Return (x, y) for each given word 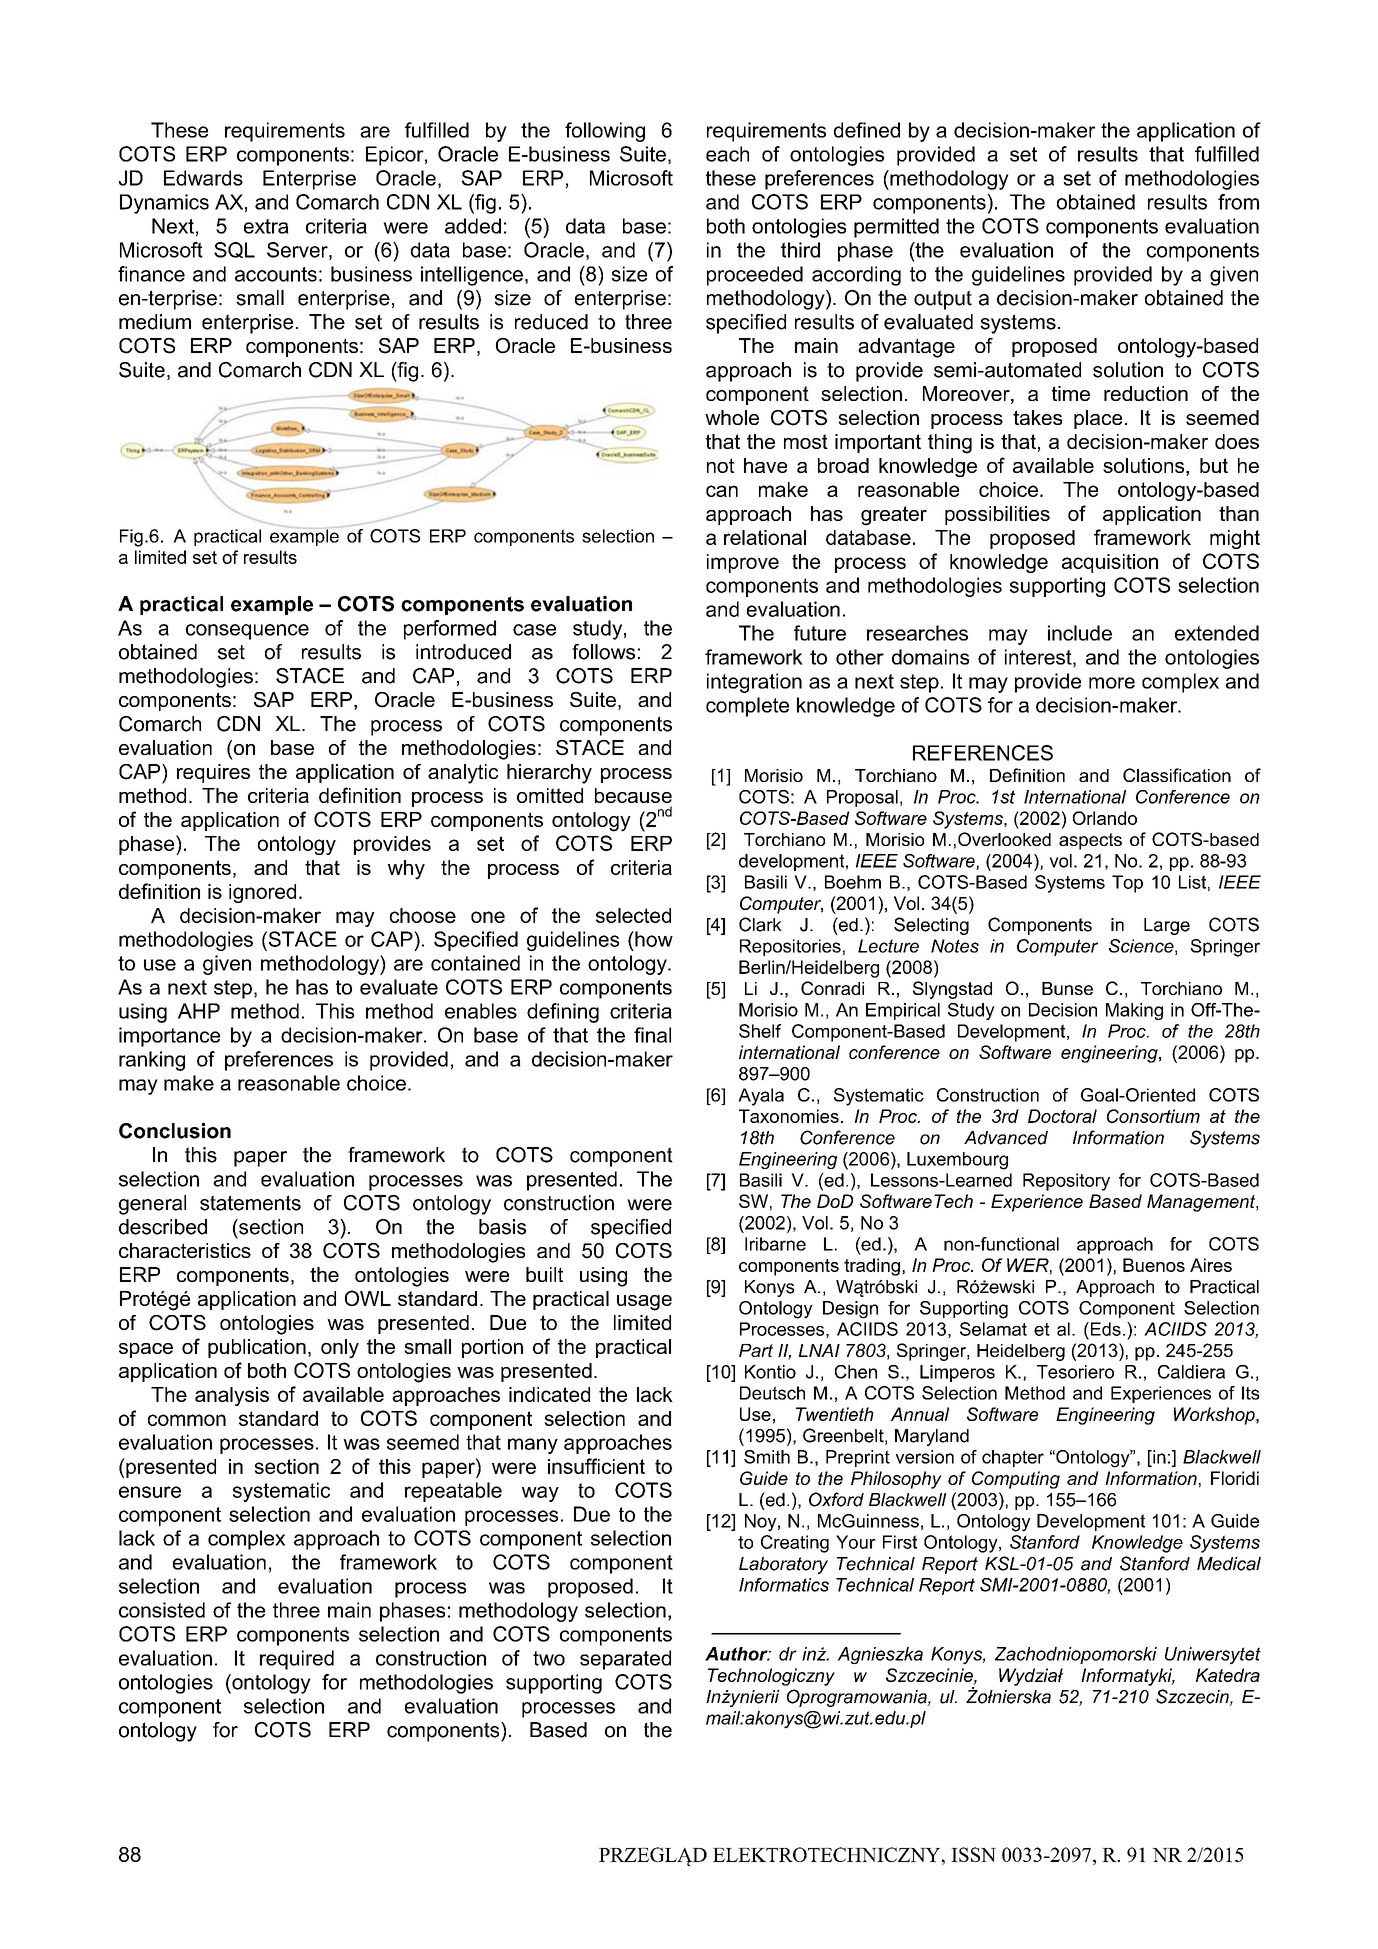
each (727, 154)
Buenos (1154, 1265)
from (1238, 202)
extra (266, 226)
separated (625, 1660)
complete (747, 707)
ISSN (973, 1854)
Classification (1177, 775)
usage (644, 1303)
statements (250, 1203)
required (297, 1660)
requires (213, 773)
